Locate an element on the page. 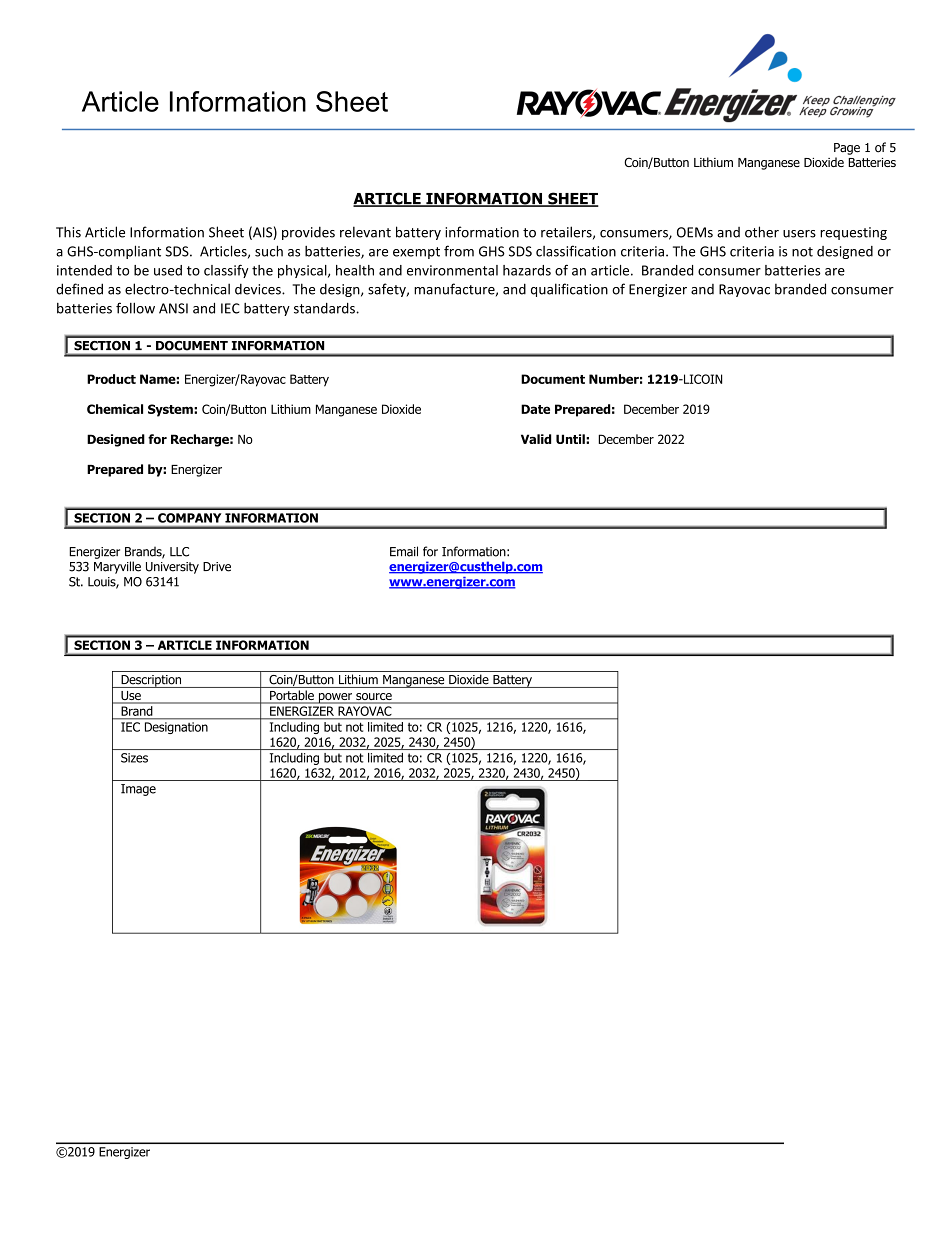 The width and height of the page is (952, 1233). Date is located at coordinates (535, 409).
